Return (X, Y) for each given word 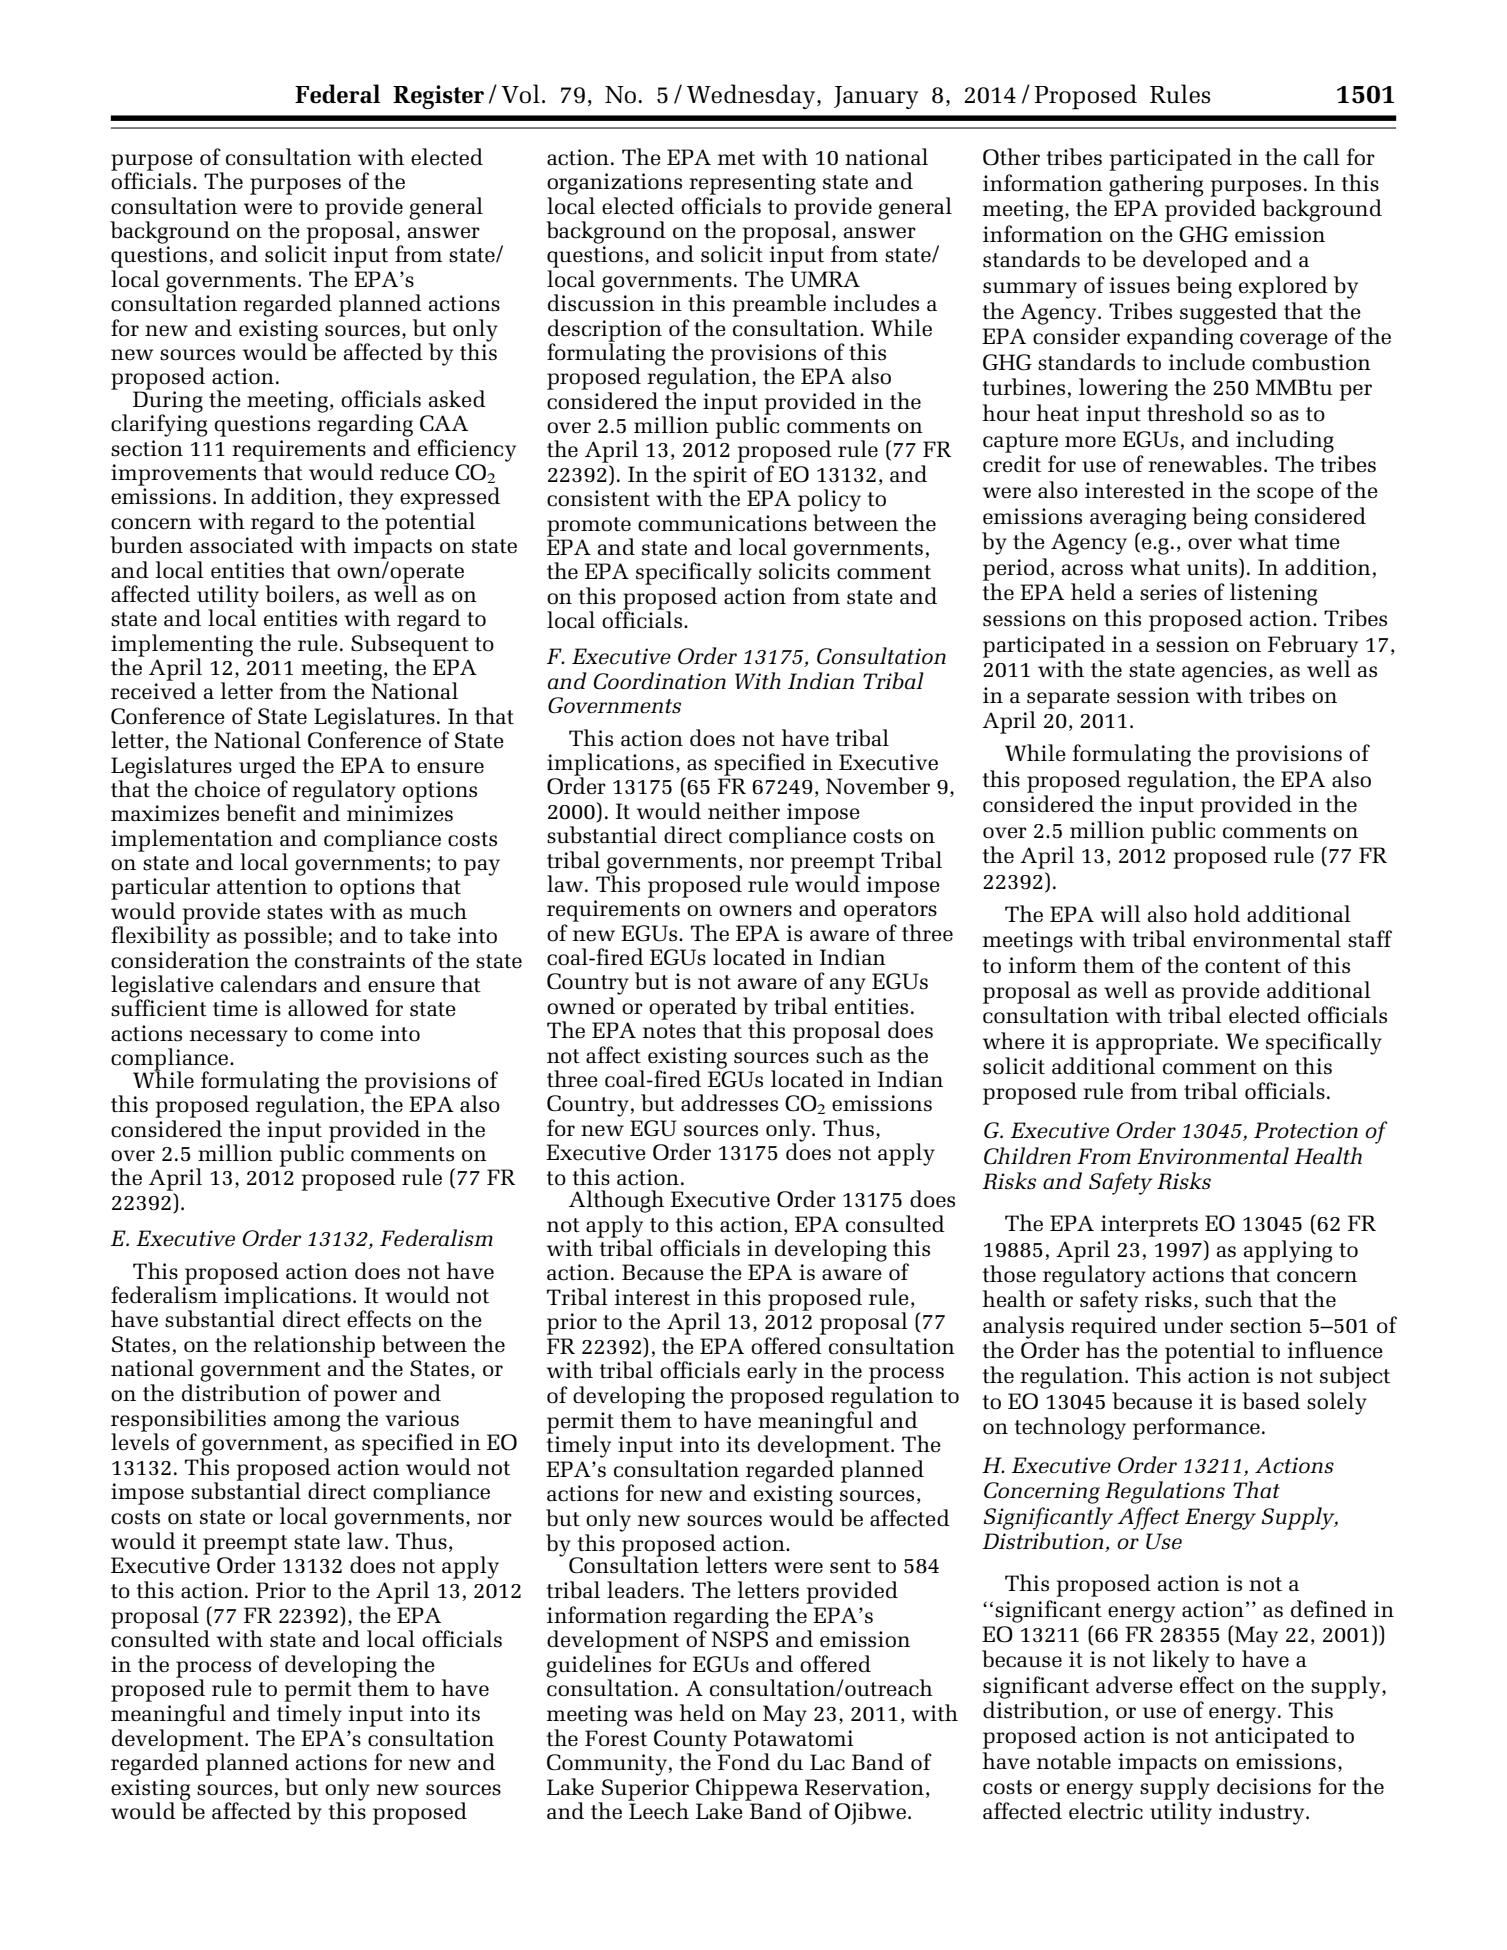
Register (438, 97)
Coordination (659, 681)
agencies (1224, 672)
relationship (314, 1347)
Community (607, 1765)
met (736, 158)
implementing (182, 646)
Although (616, 1201)
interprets (1149, 1226)
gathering (1156, 185)
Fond (743, 1761)
